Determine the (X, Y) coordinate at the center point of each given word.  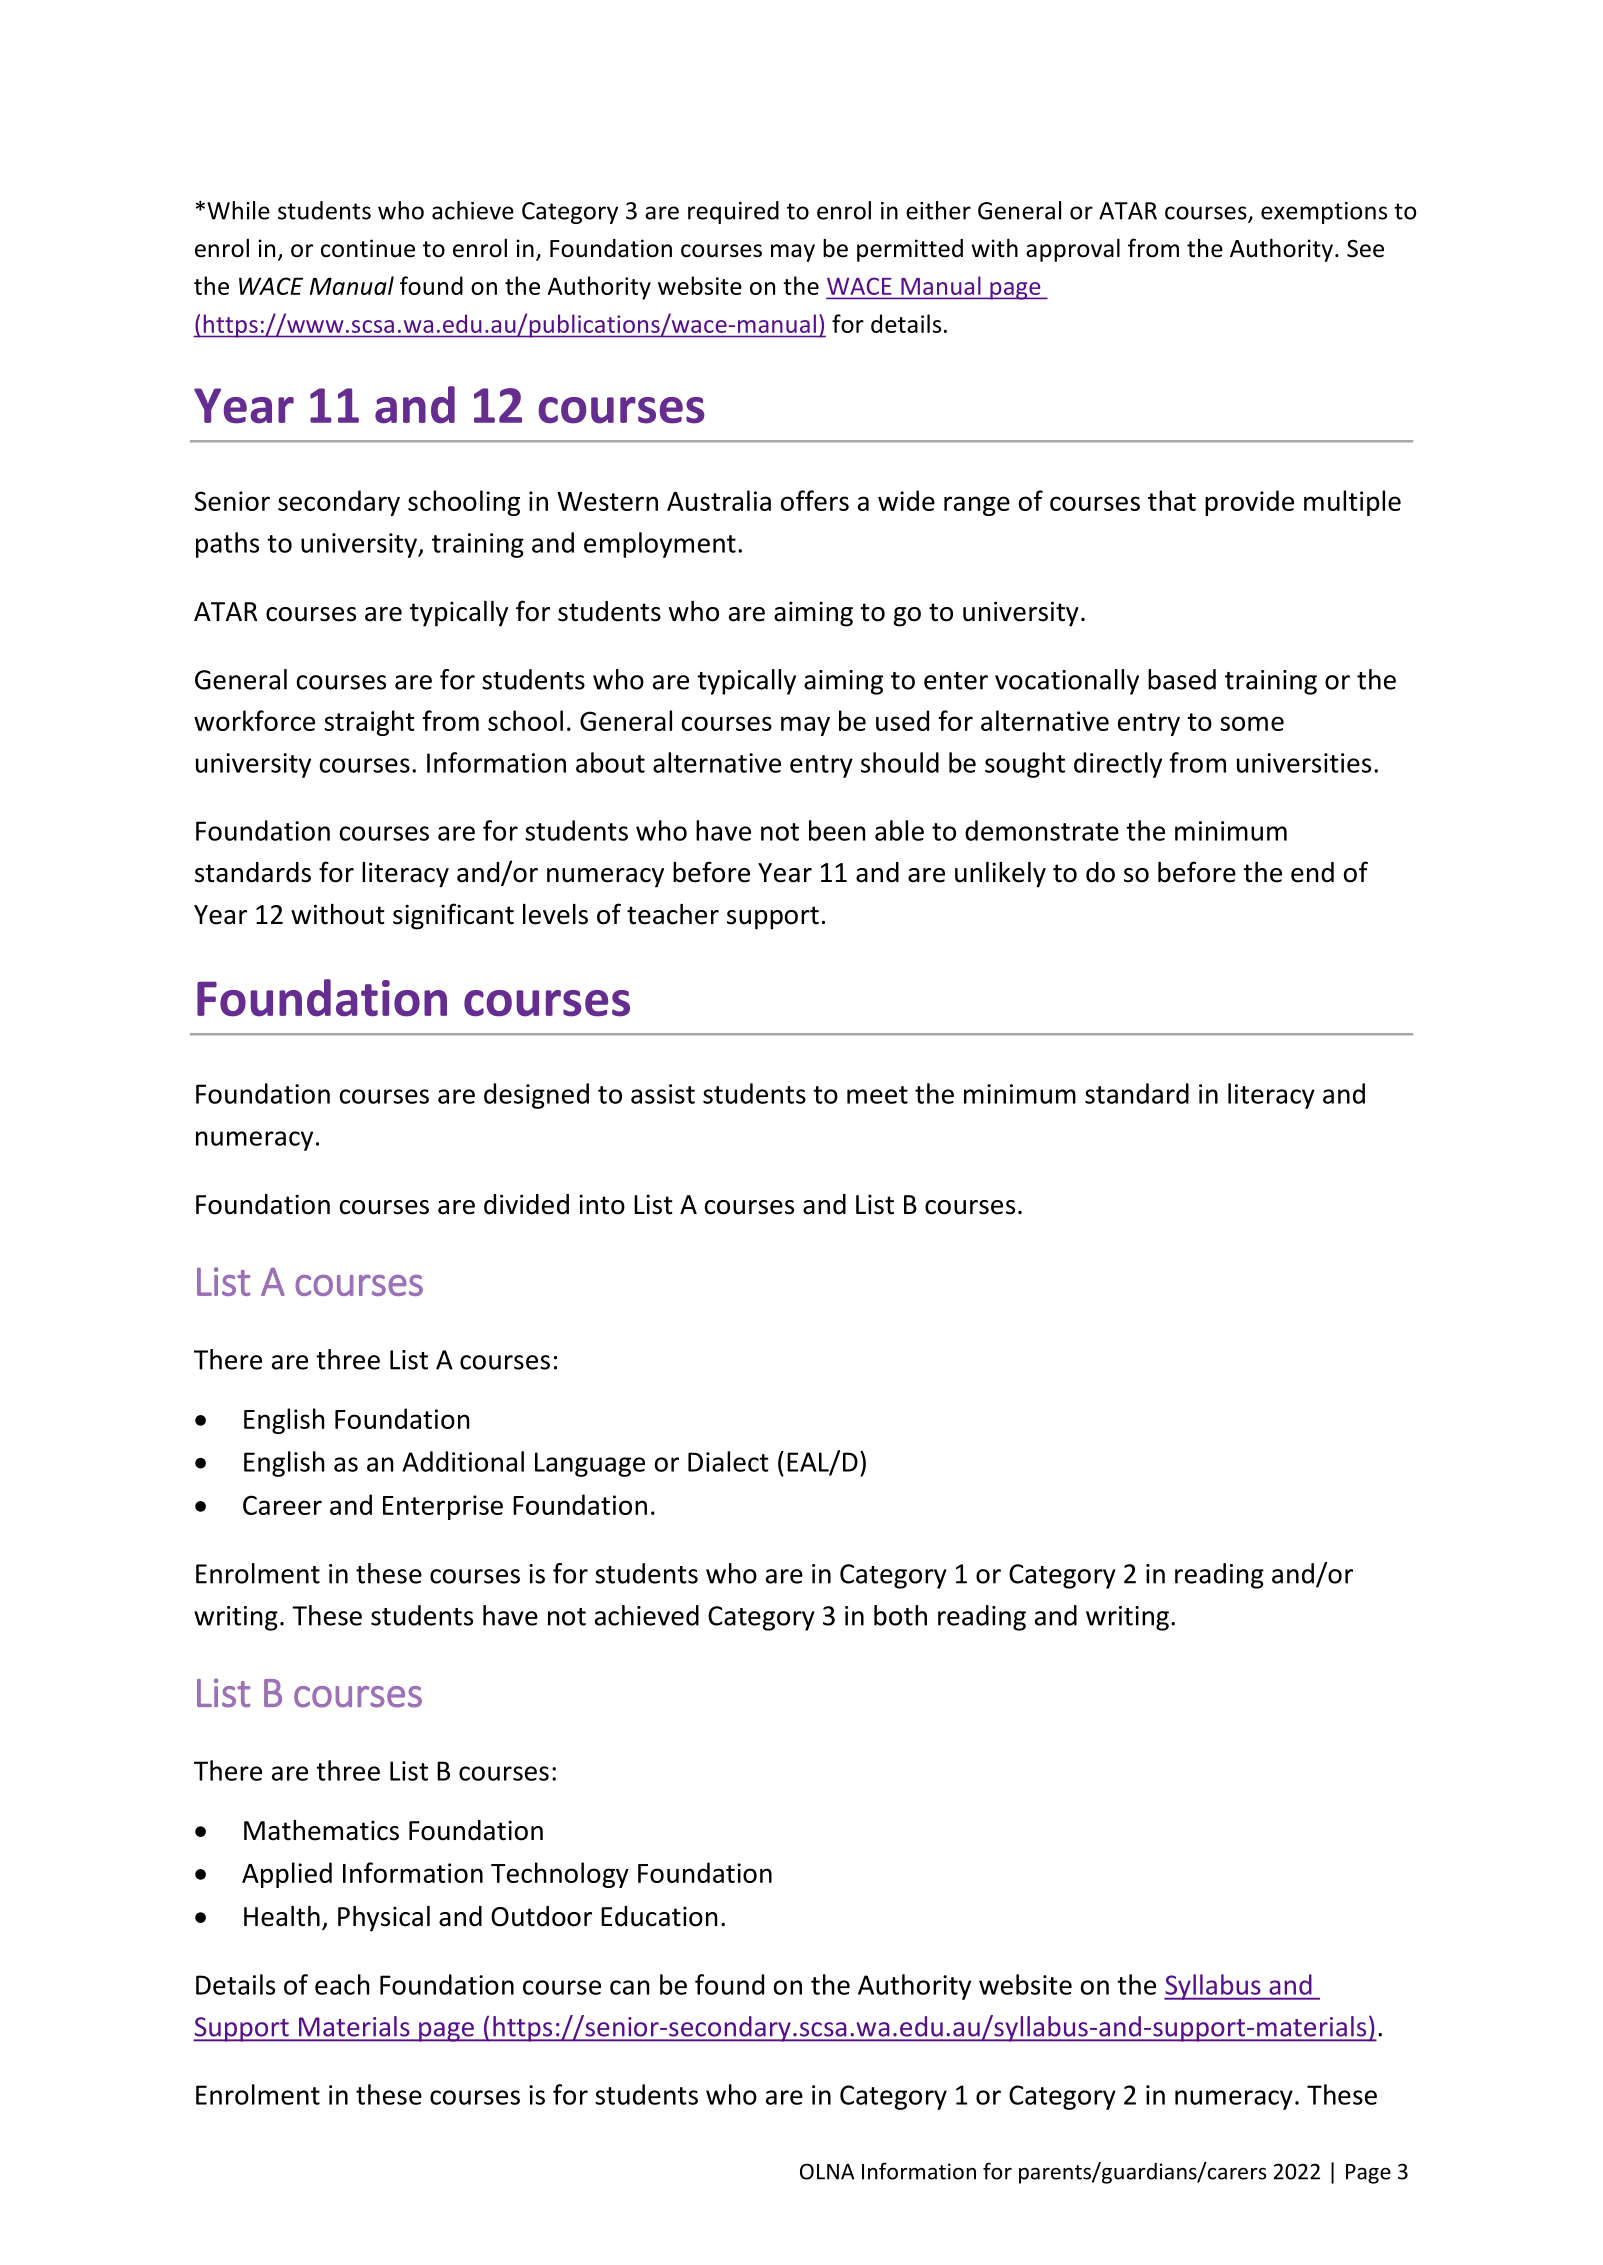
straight (369, 723)
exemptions (1324, 213)
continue (368, 248)
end (1312, 872)
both (900, 1615)
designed (536, 1096)
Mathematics (321, 1830)
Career (282, 1505)
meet (877, 1095)
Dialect (728, 1461)
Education (659, 1916)
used (902, 720)
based (1182, 679)
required (733, 212)
